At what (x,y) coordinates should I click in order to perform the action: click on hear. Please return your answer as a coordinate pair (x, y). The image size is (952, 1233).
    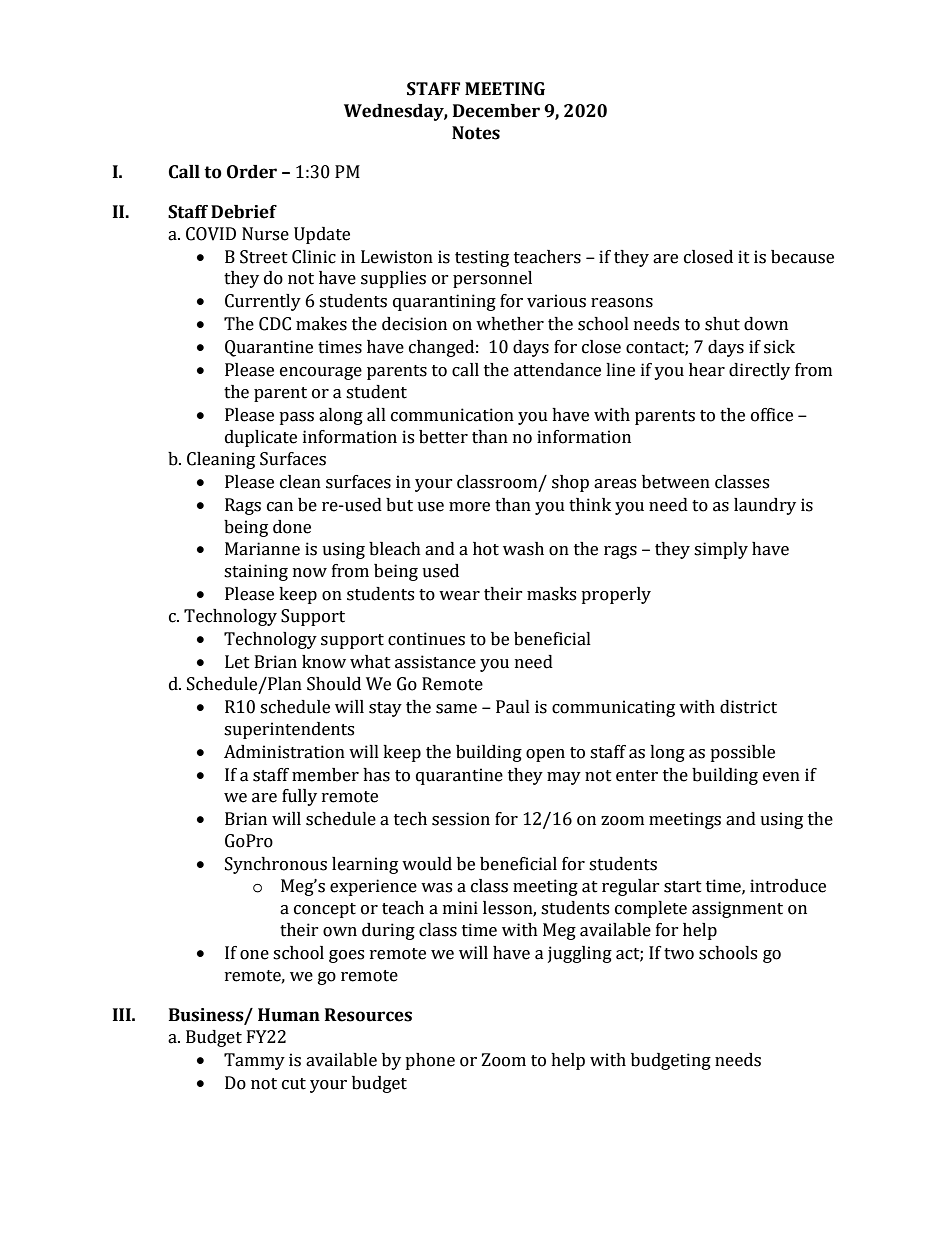
    Looking at the image, I should click on (707, 370).
